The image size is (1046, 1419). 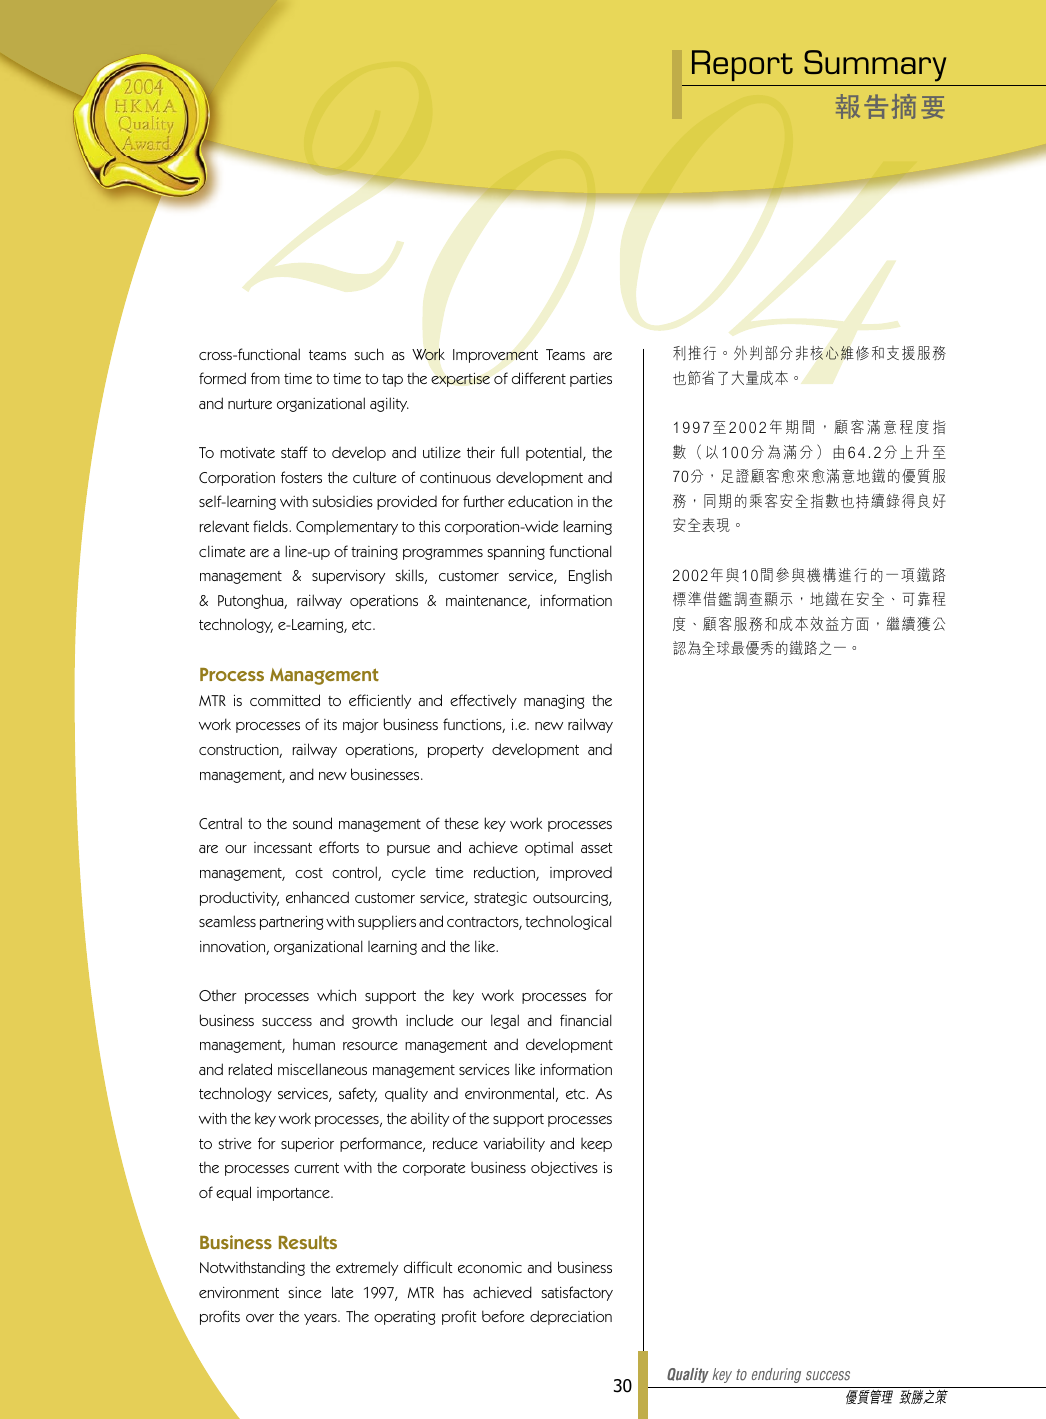 I want to click on Summary, so click(x=875, y=66).
